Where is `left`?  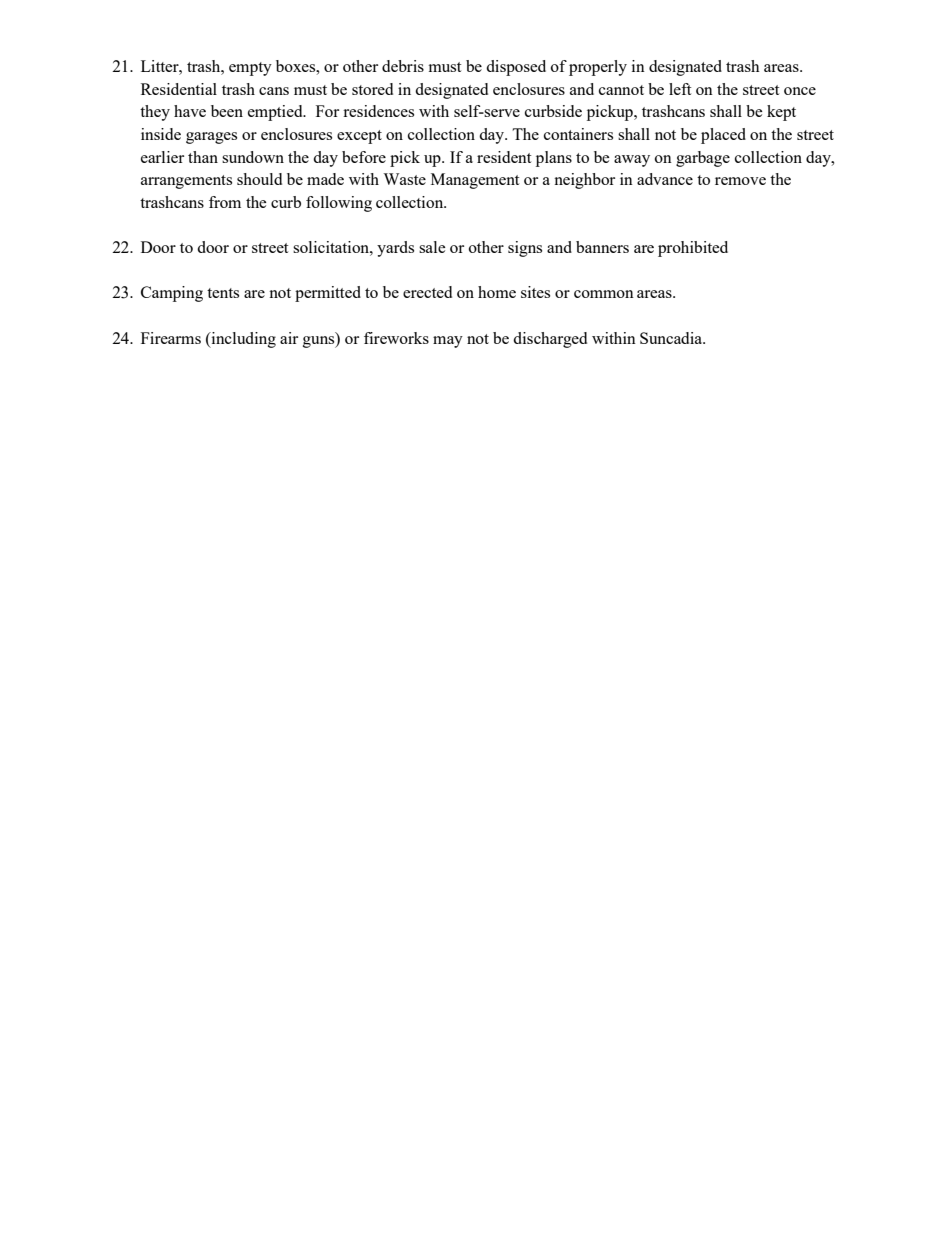 left is located at coordinates (680, 89).
